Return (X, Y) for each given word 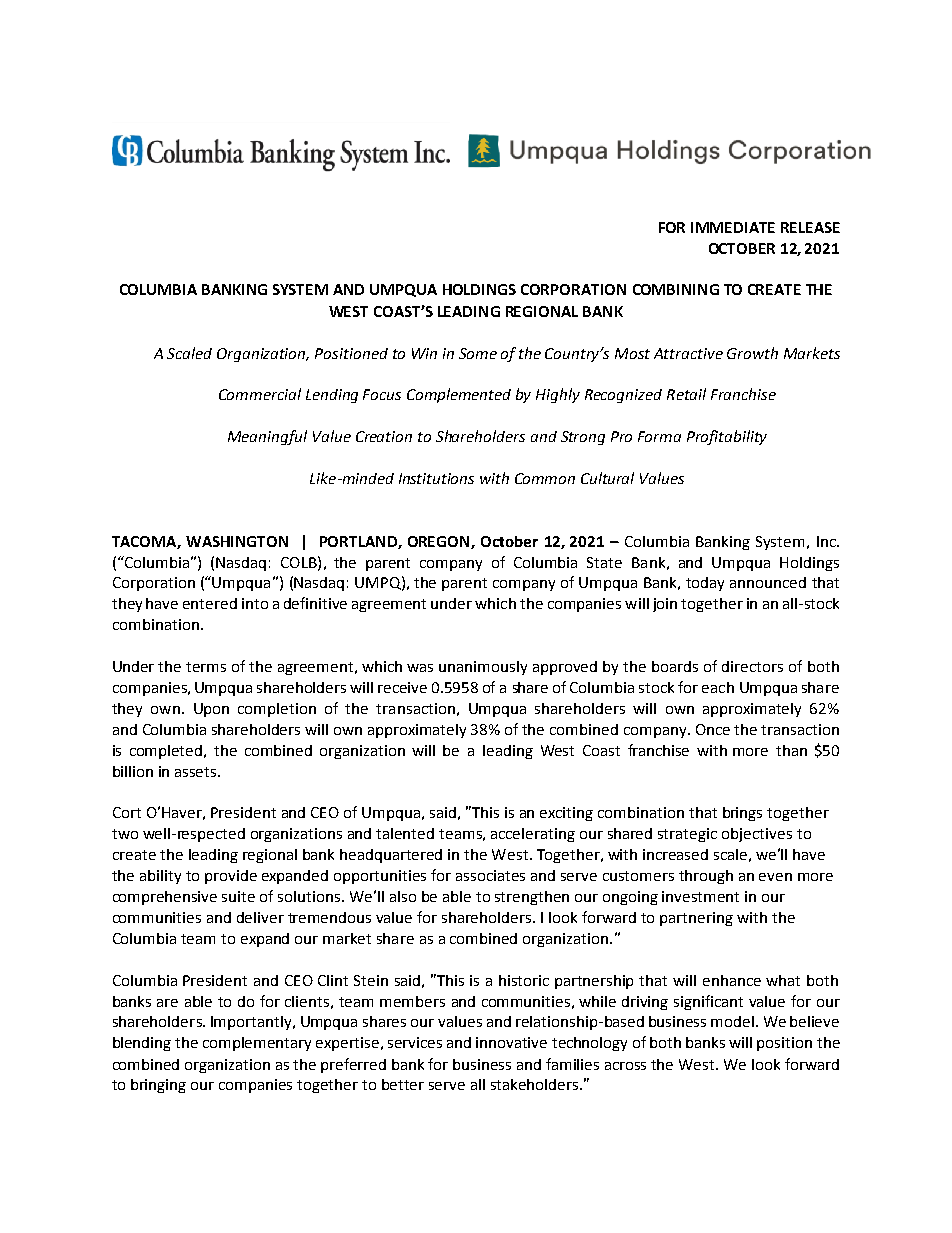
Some (478, 353)
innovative (511, 1042)
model (732, 1021)
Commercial (260, 394)
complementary (257, 1044)
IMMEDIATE (733, 227)
